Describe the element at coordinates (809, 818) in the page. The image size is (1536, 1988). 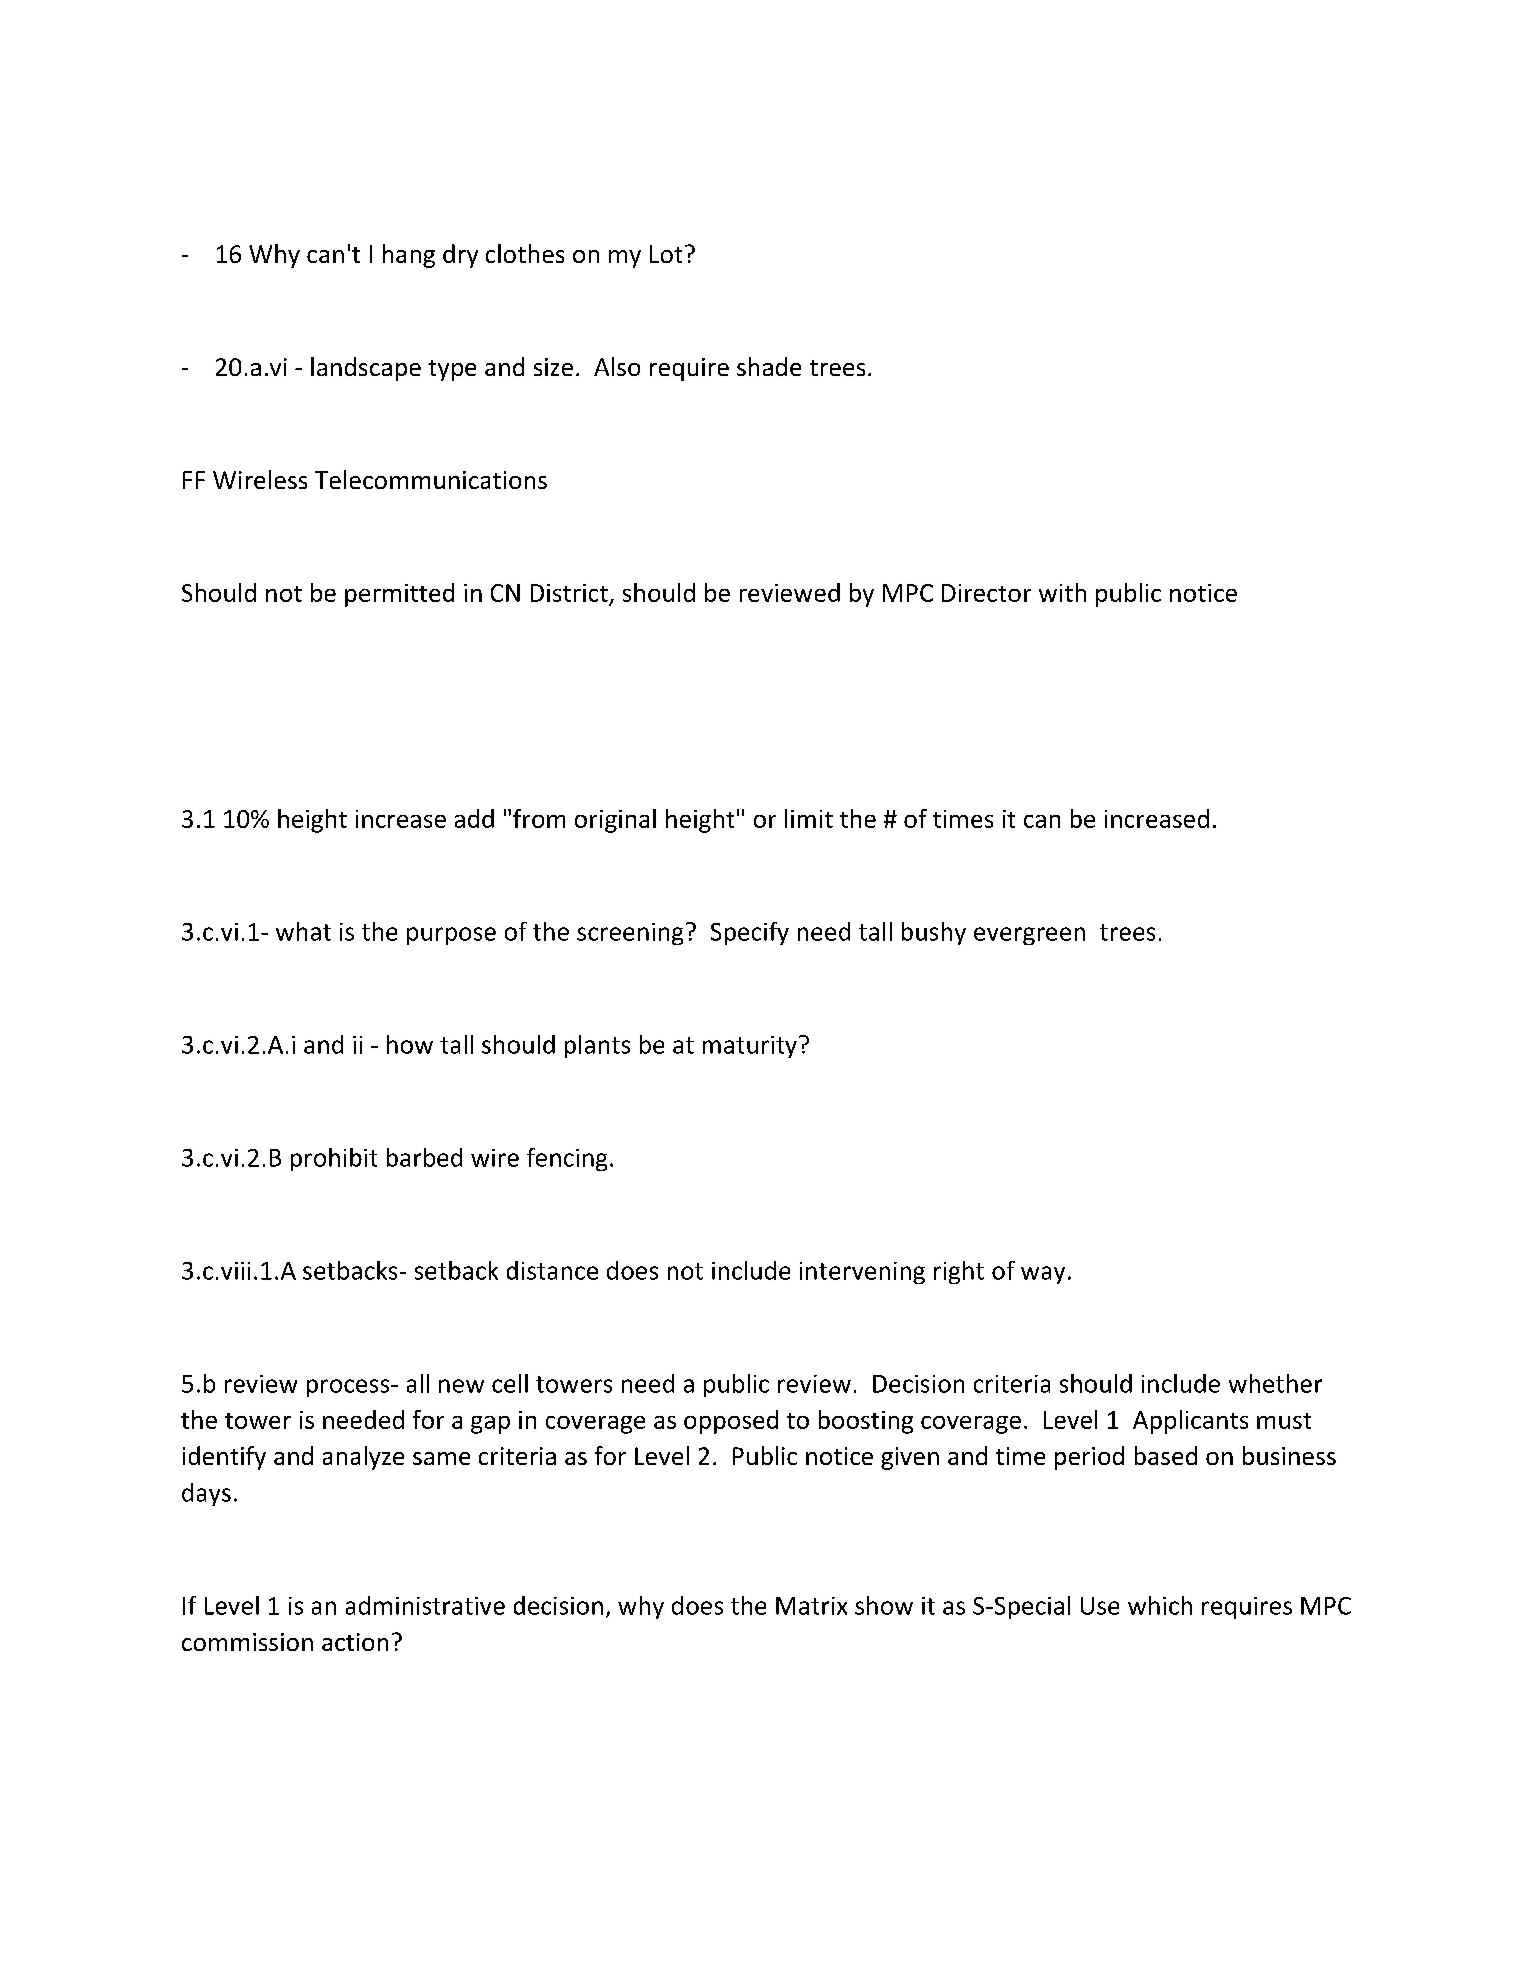
I see `limit` at that location.
